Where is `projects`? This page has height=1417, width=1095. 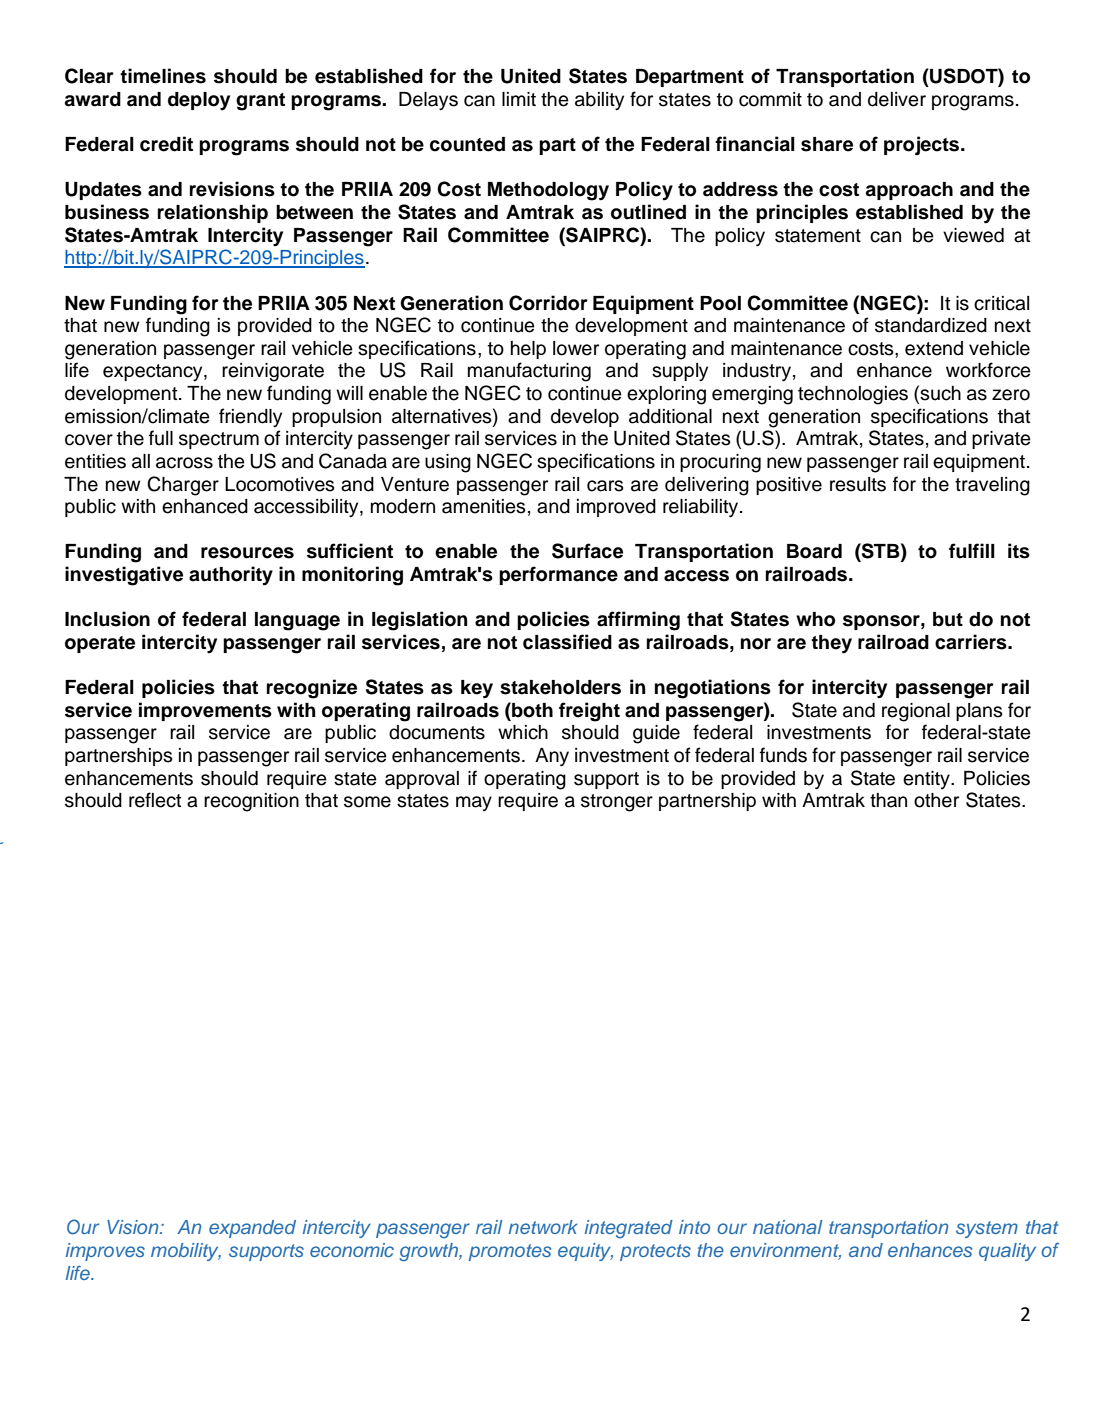
projects is located at coordinates (923, 145).
